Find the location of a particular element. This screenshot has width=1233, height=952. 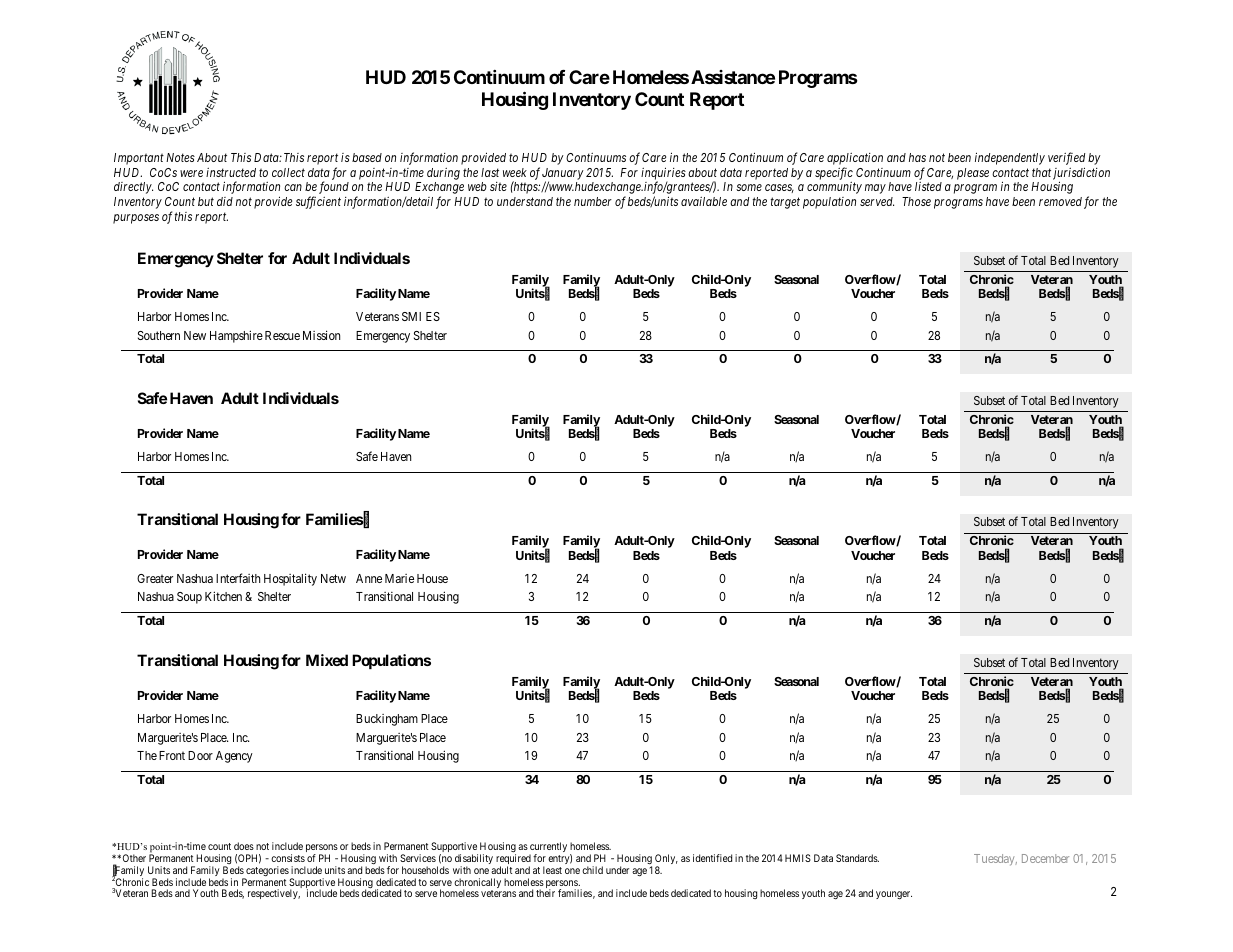

Marie is located at coordinates (399, 578).
